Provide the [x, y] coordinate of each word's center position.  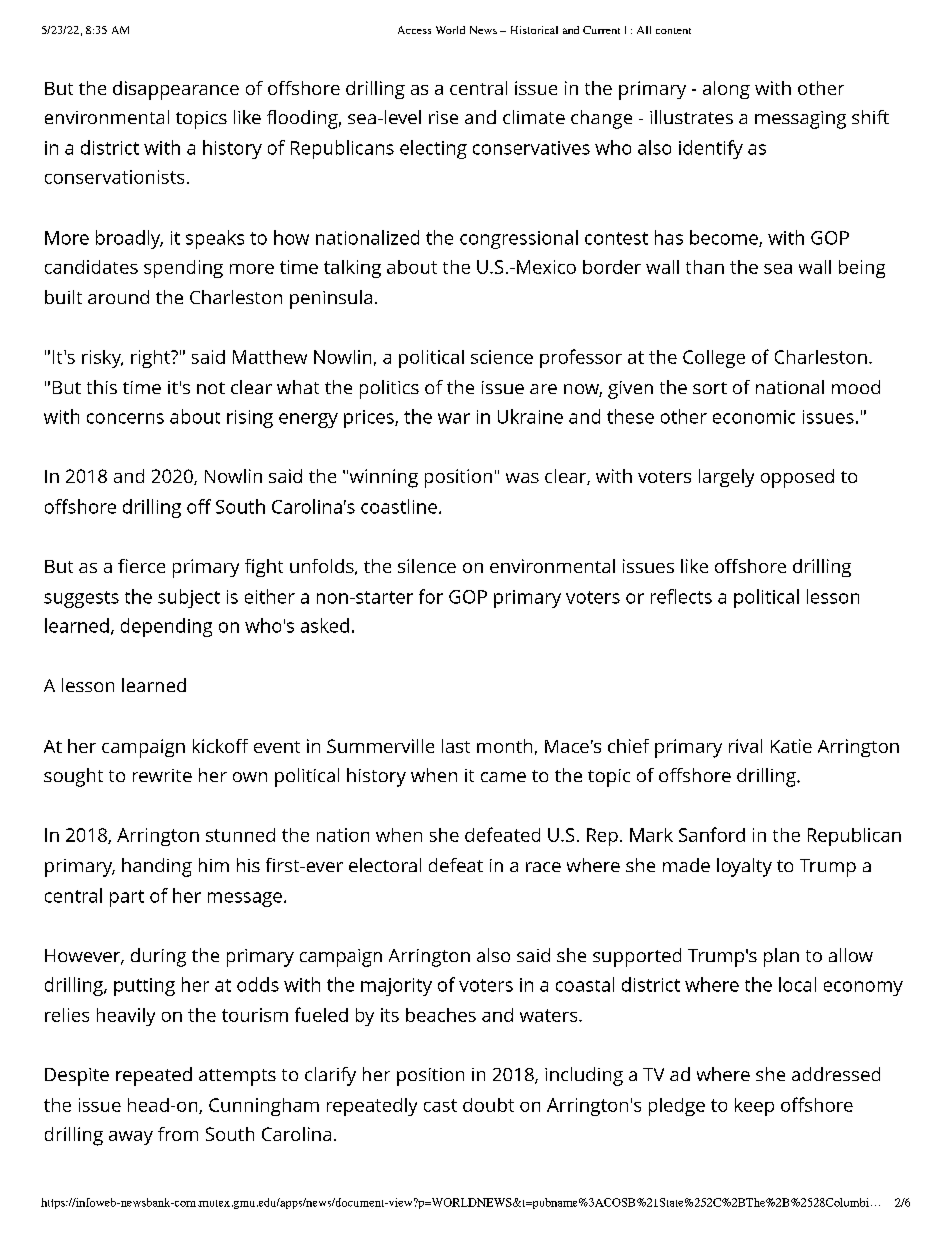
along [726, 90]
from [178, 1134]
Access [414, 30]
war [454, 418]
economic [754, 417]
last [456, 746]
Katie [791, 746]
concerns [125, 418]
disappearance [176, 90]
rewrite [162, 775]
